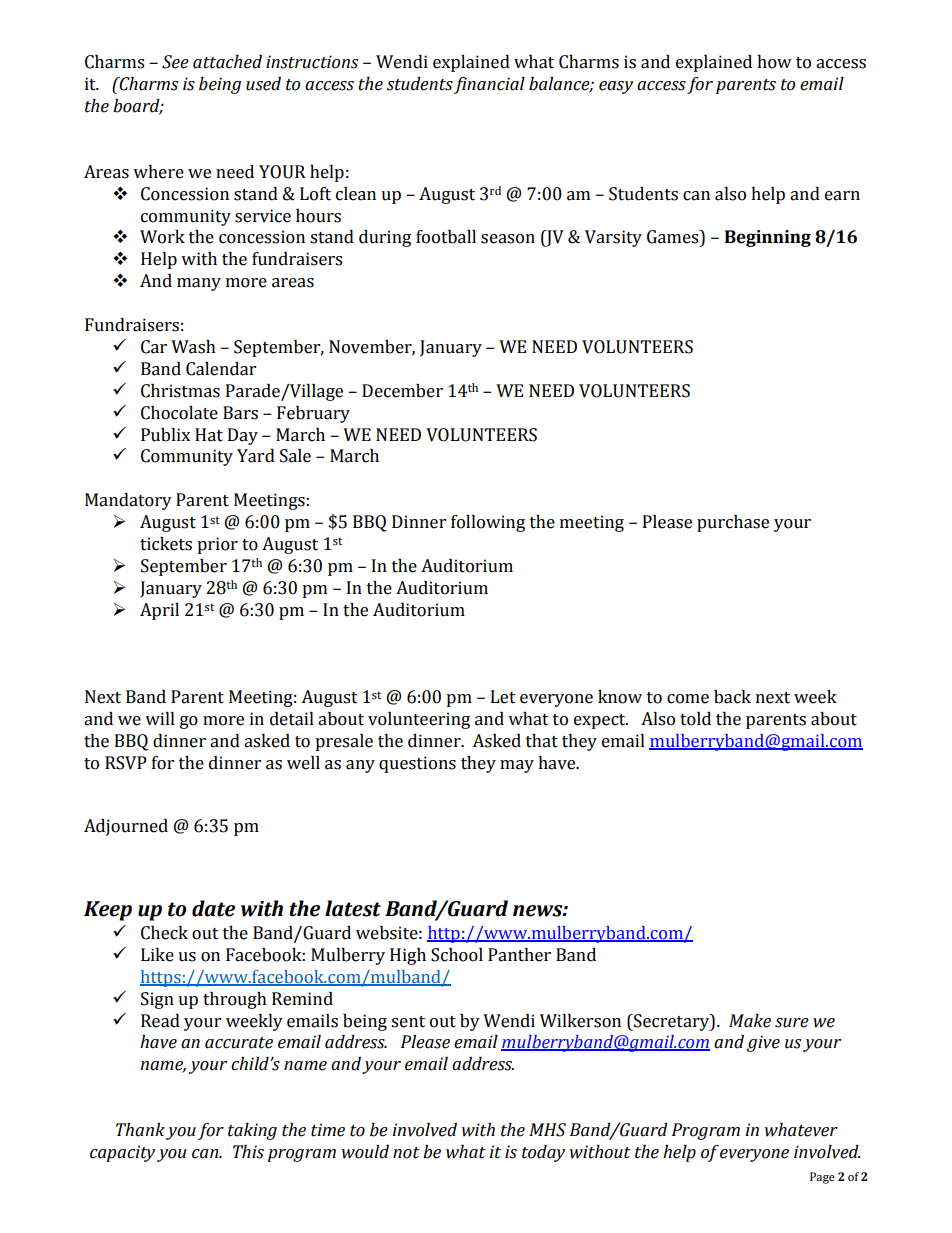  I want to click on Page, so click(822, 1178).
